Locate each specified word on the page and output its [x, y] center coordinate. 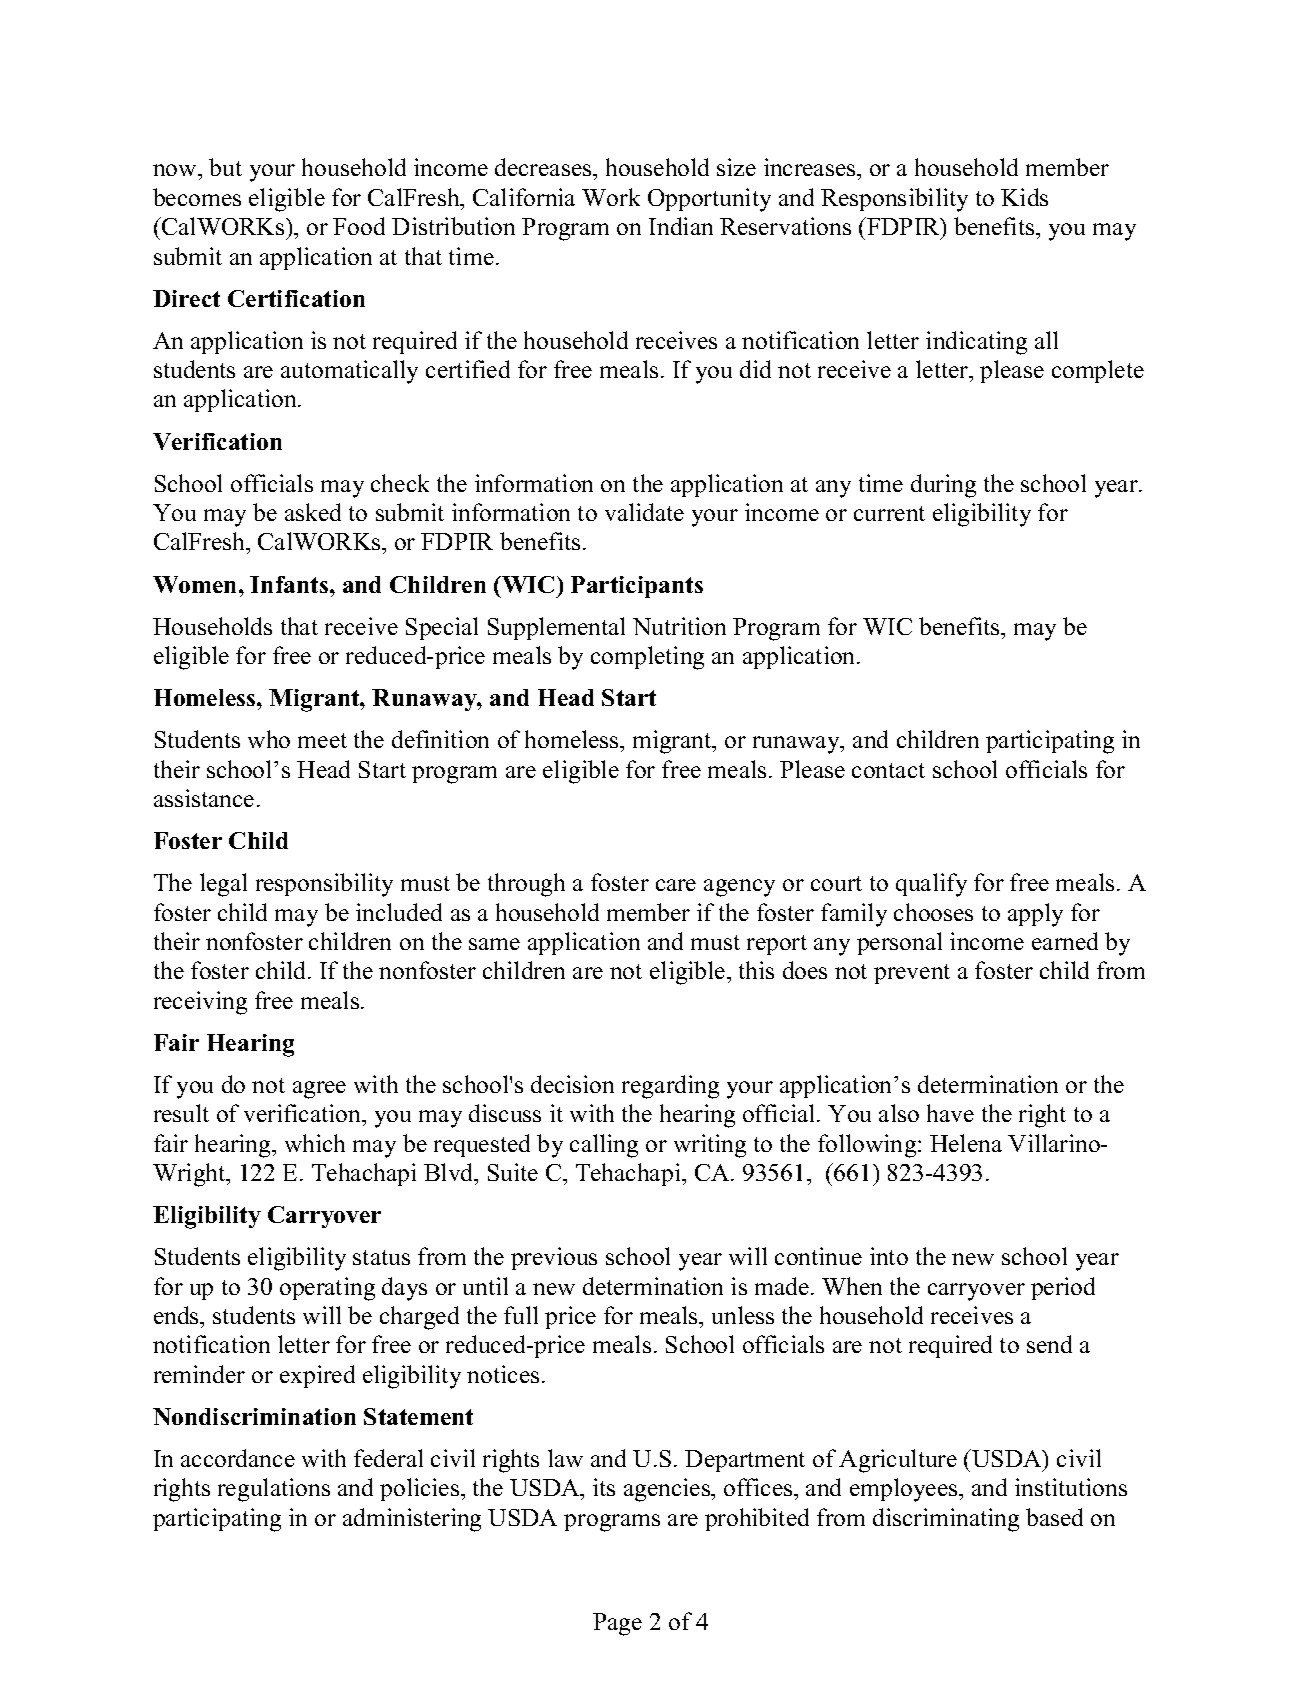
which [315, 1143]
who [269, 739]
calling [604, 1146]
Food [359, 226]
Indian [681, 226]
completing [647, 658]
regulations [274, 1490]
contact [888, 770]
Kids [1024, 197]
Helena [966, 1143]
